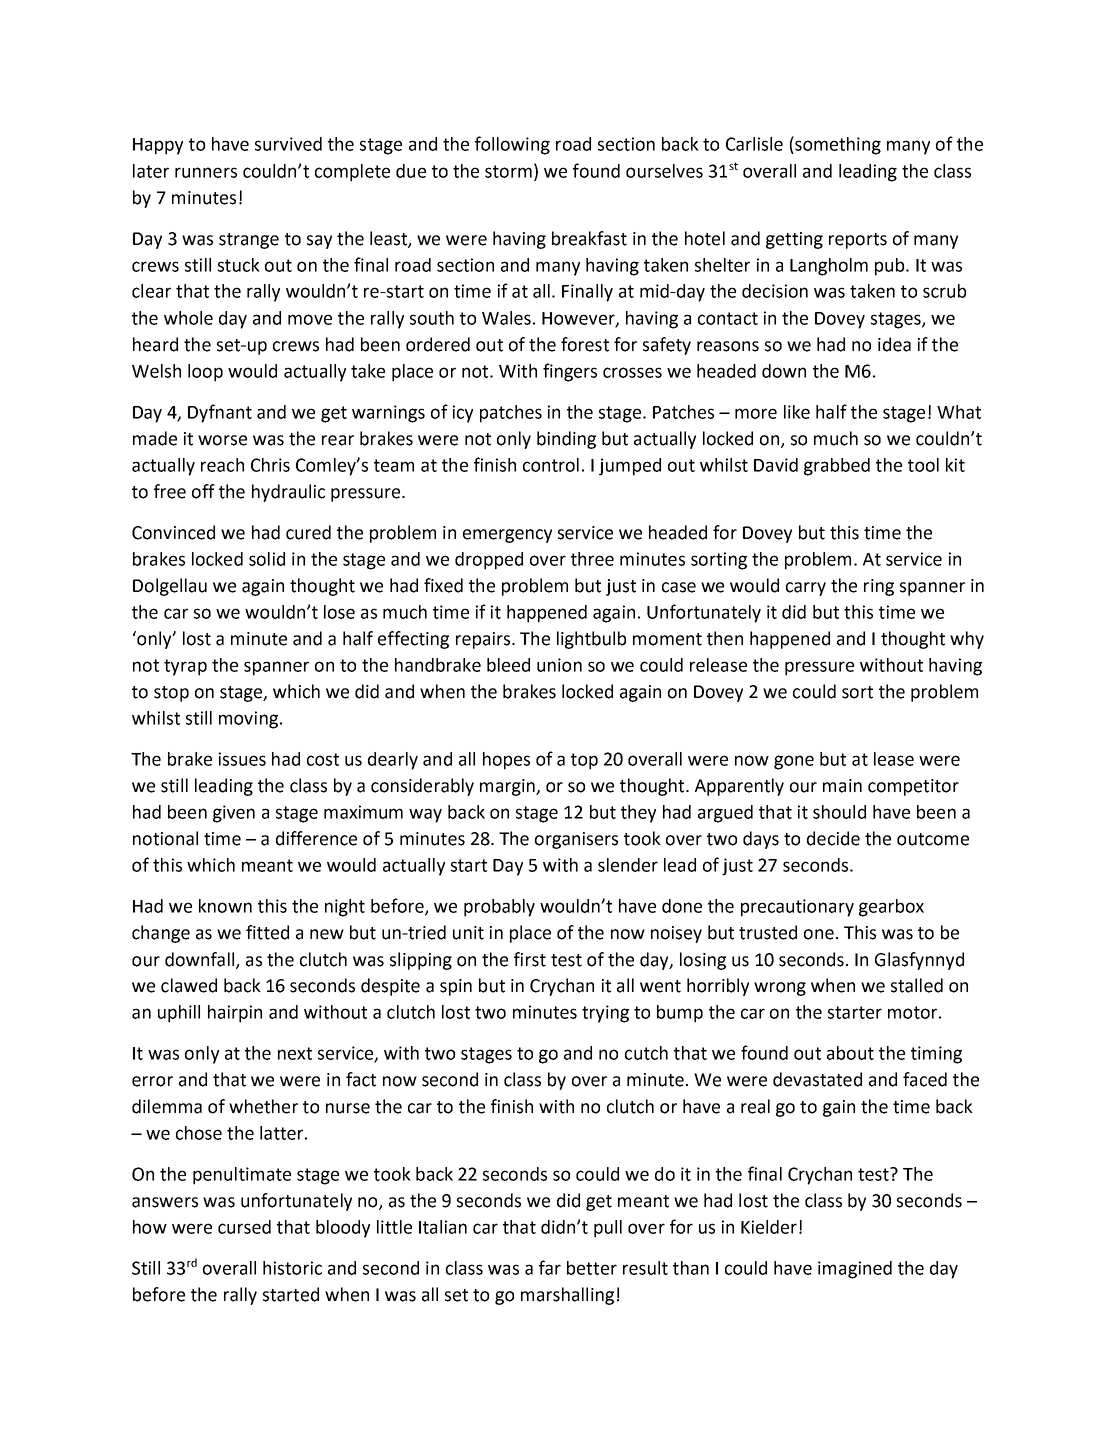 The image size is (1119, 1448). Describe the element at coordinates (837, 145) in the document. I see `something` at that location.
